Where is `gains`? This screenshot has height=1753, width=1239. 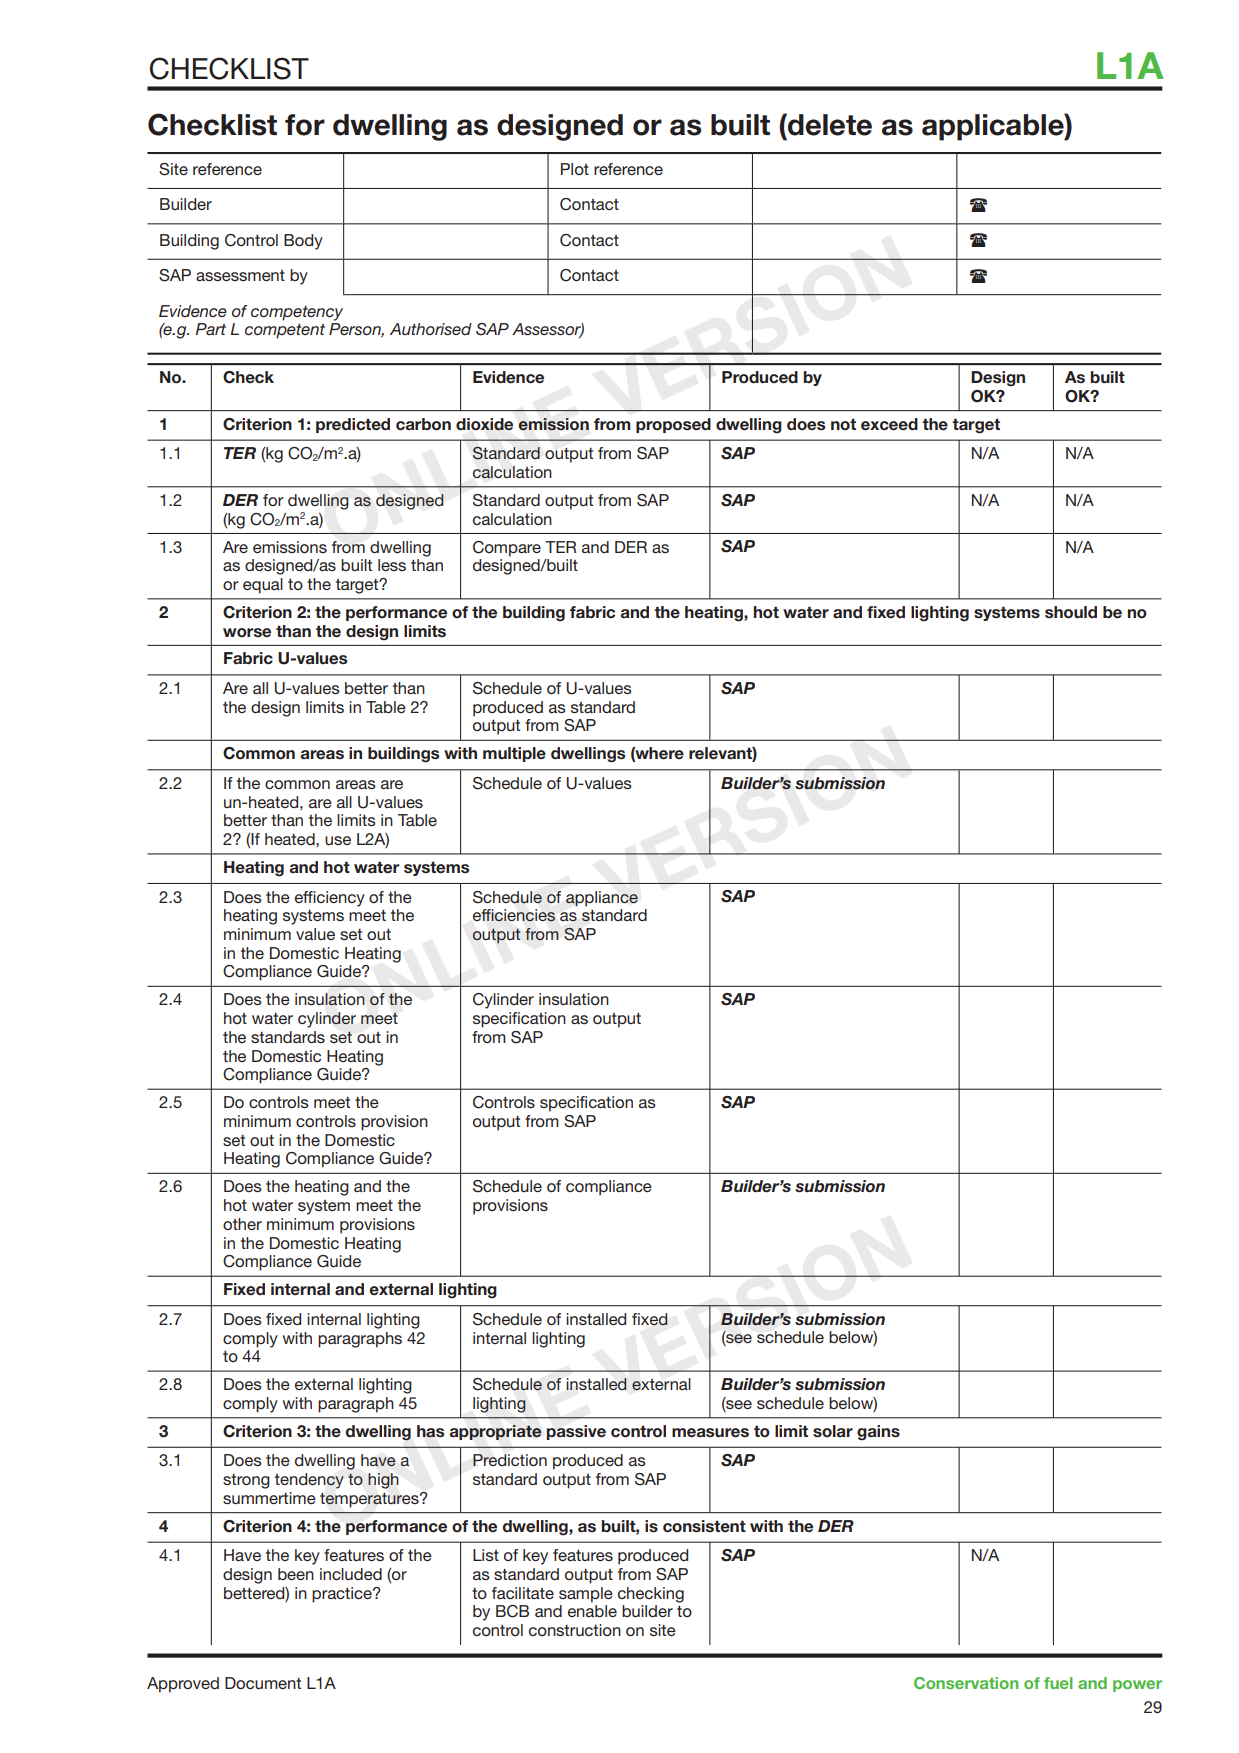
gains is located at coordinates (878, 1433).
